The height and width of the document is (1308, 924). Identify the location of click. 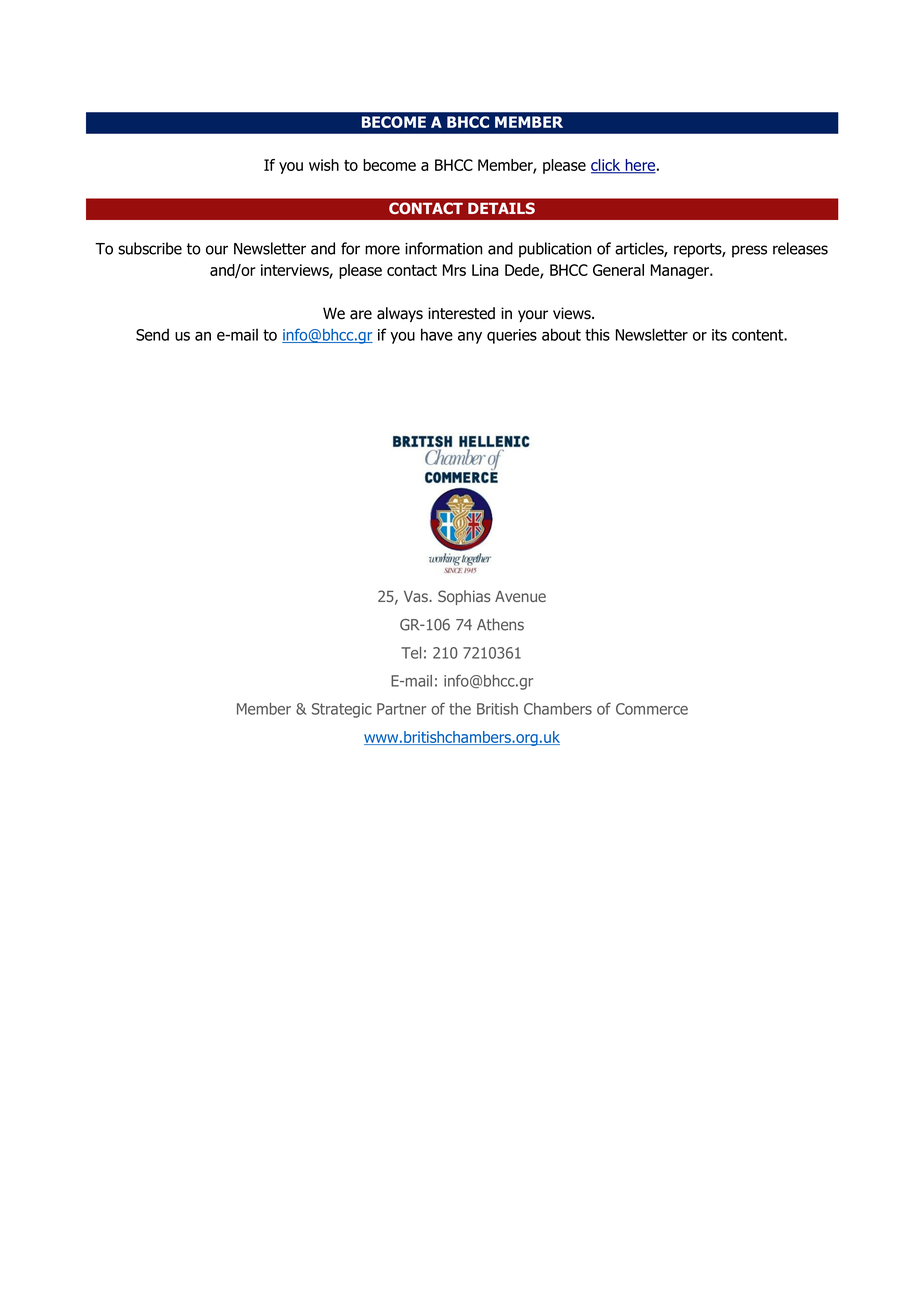
(607, 166).
